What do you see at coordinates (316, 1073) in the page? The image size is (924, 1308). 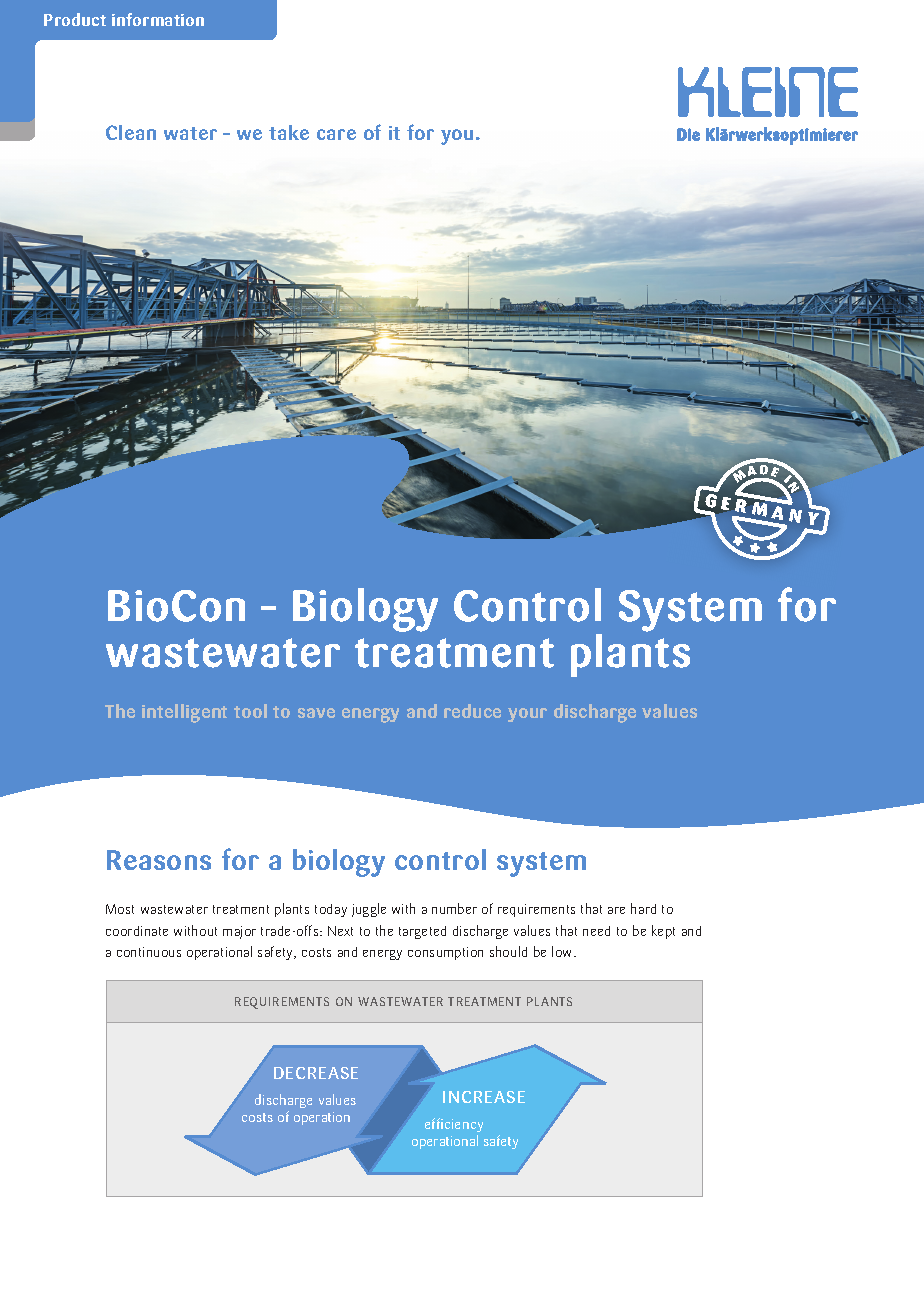 I see `DECREASE` at bounding box center [316, 1073].
